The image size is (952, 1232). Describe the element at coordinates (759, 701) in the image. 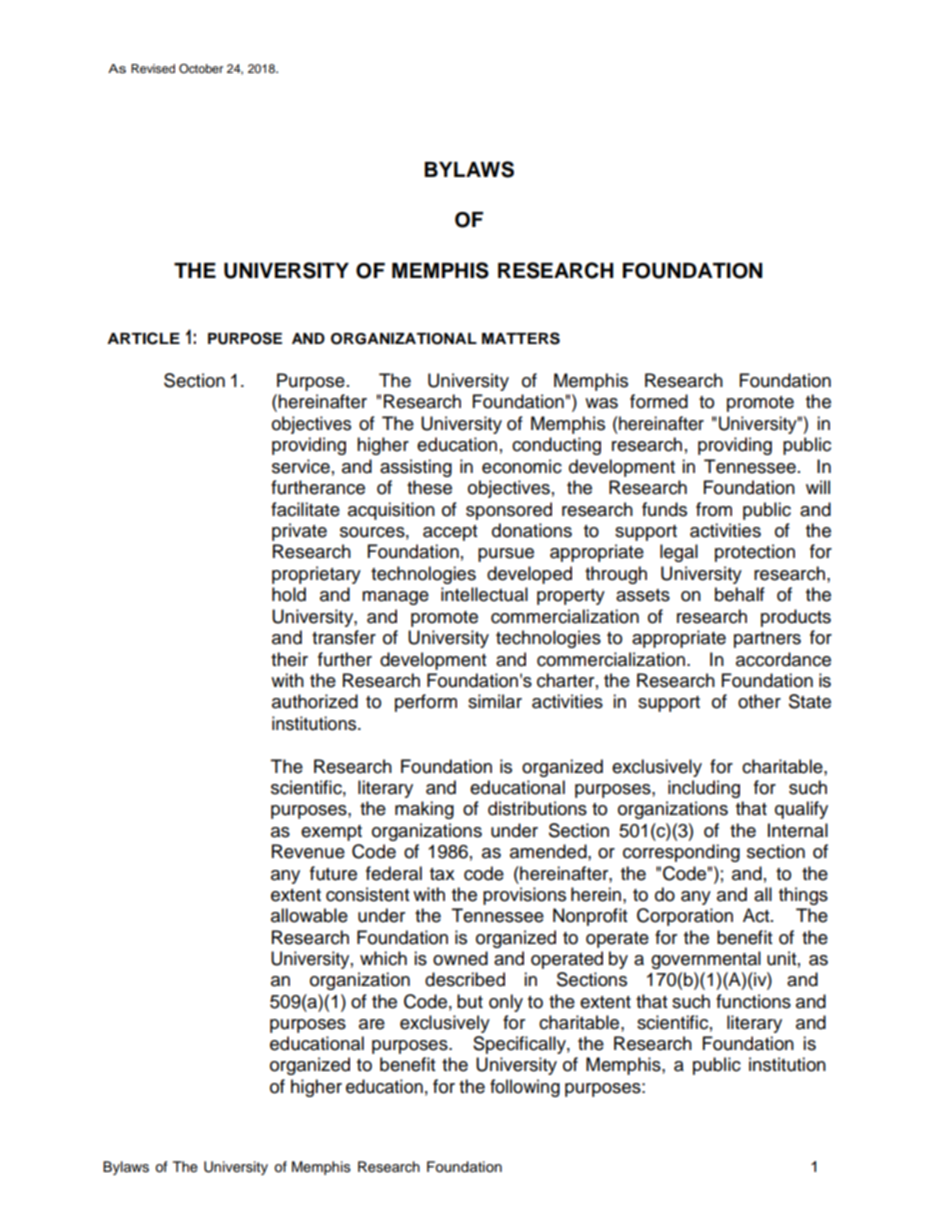

I see `other` at that location.
